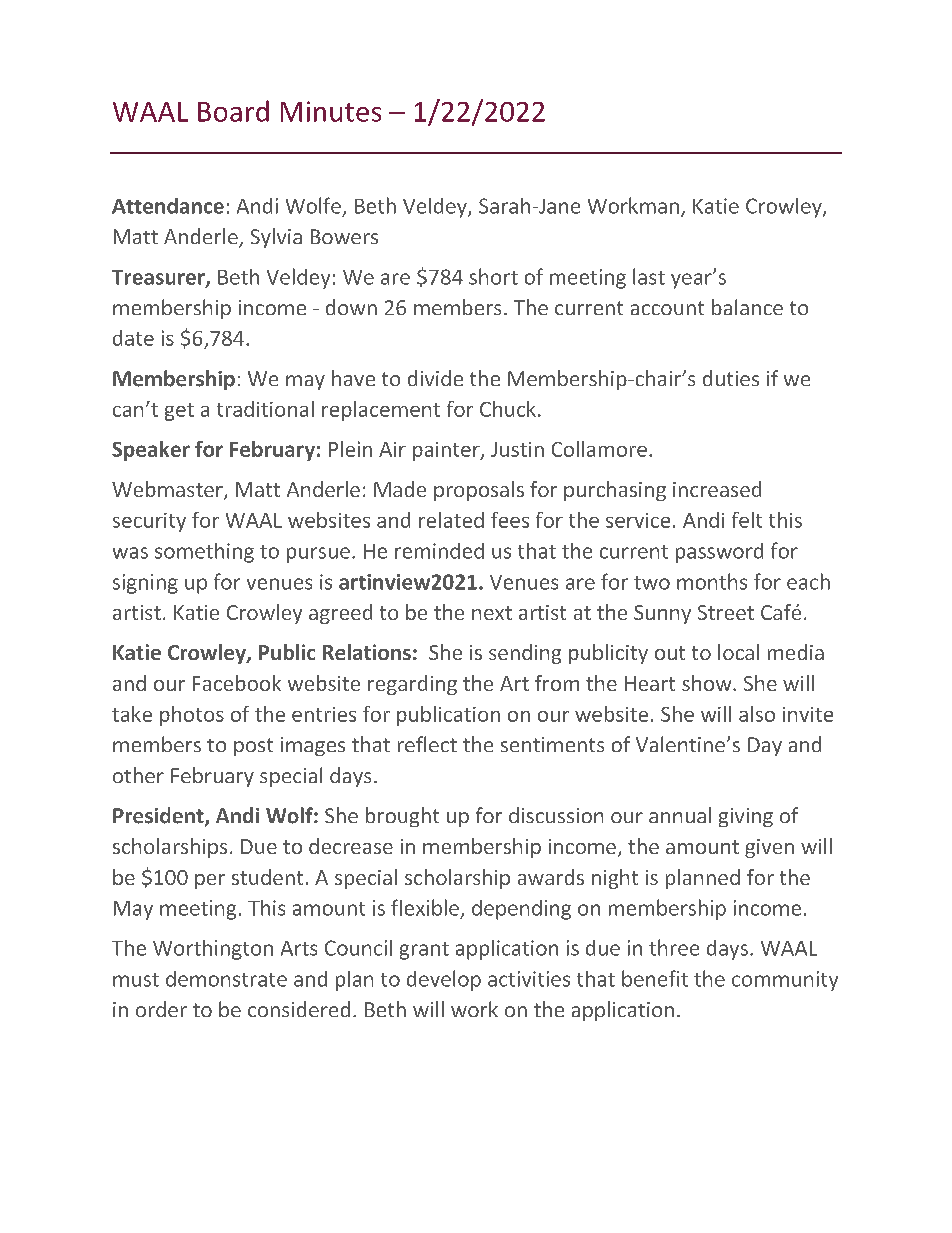  What do you see at coordinates (785, 981) in the document?
I see `community` at bounding box center [785, 981].
